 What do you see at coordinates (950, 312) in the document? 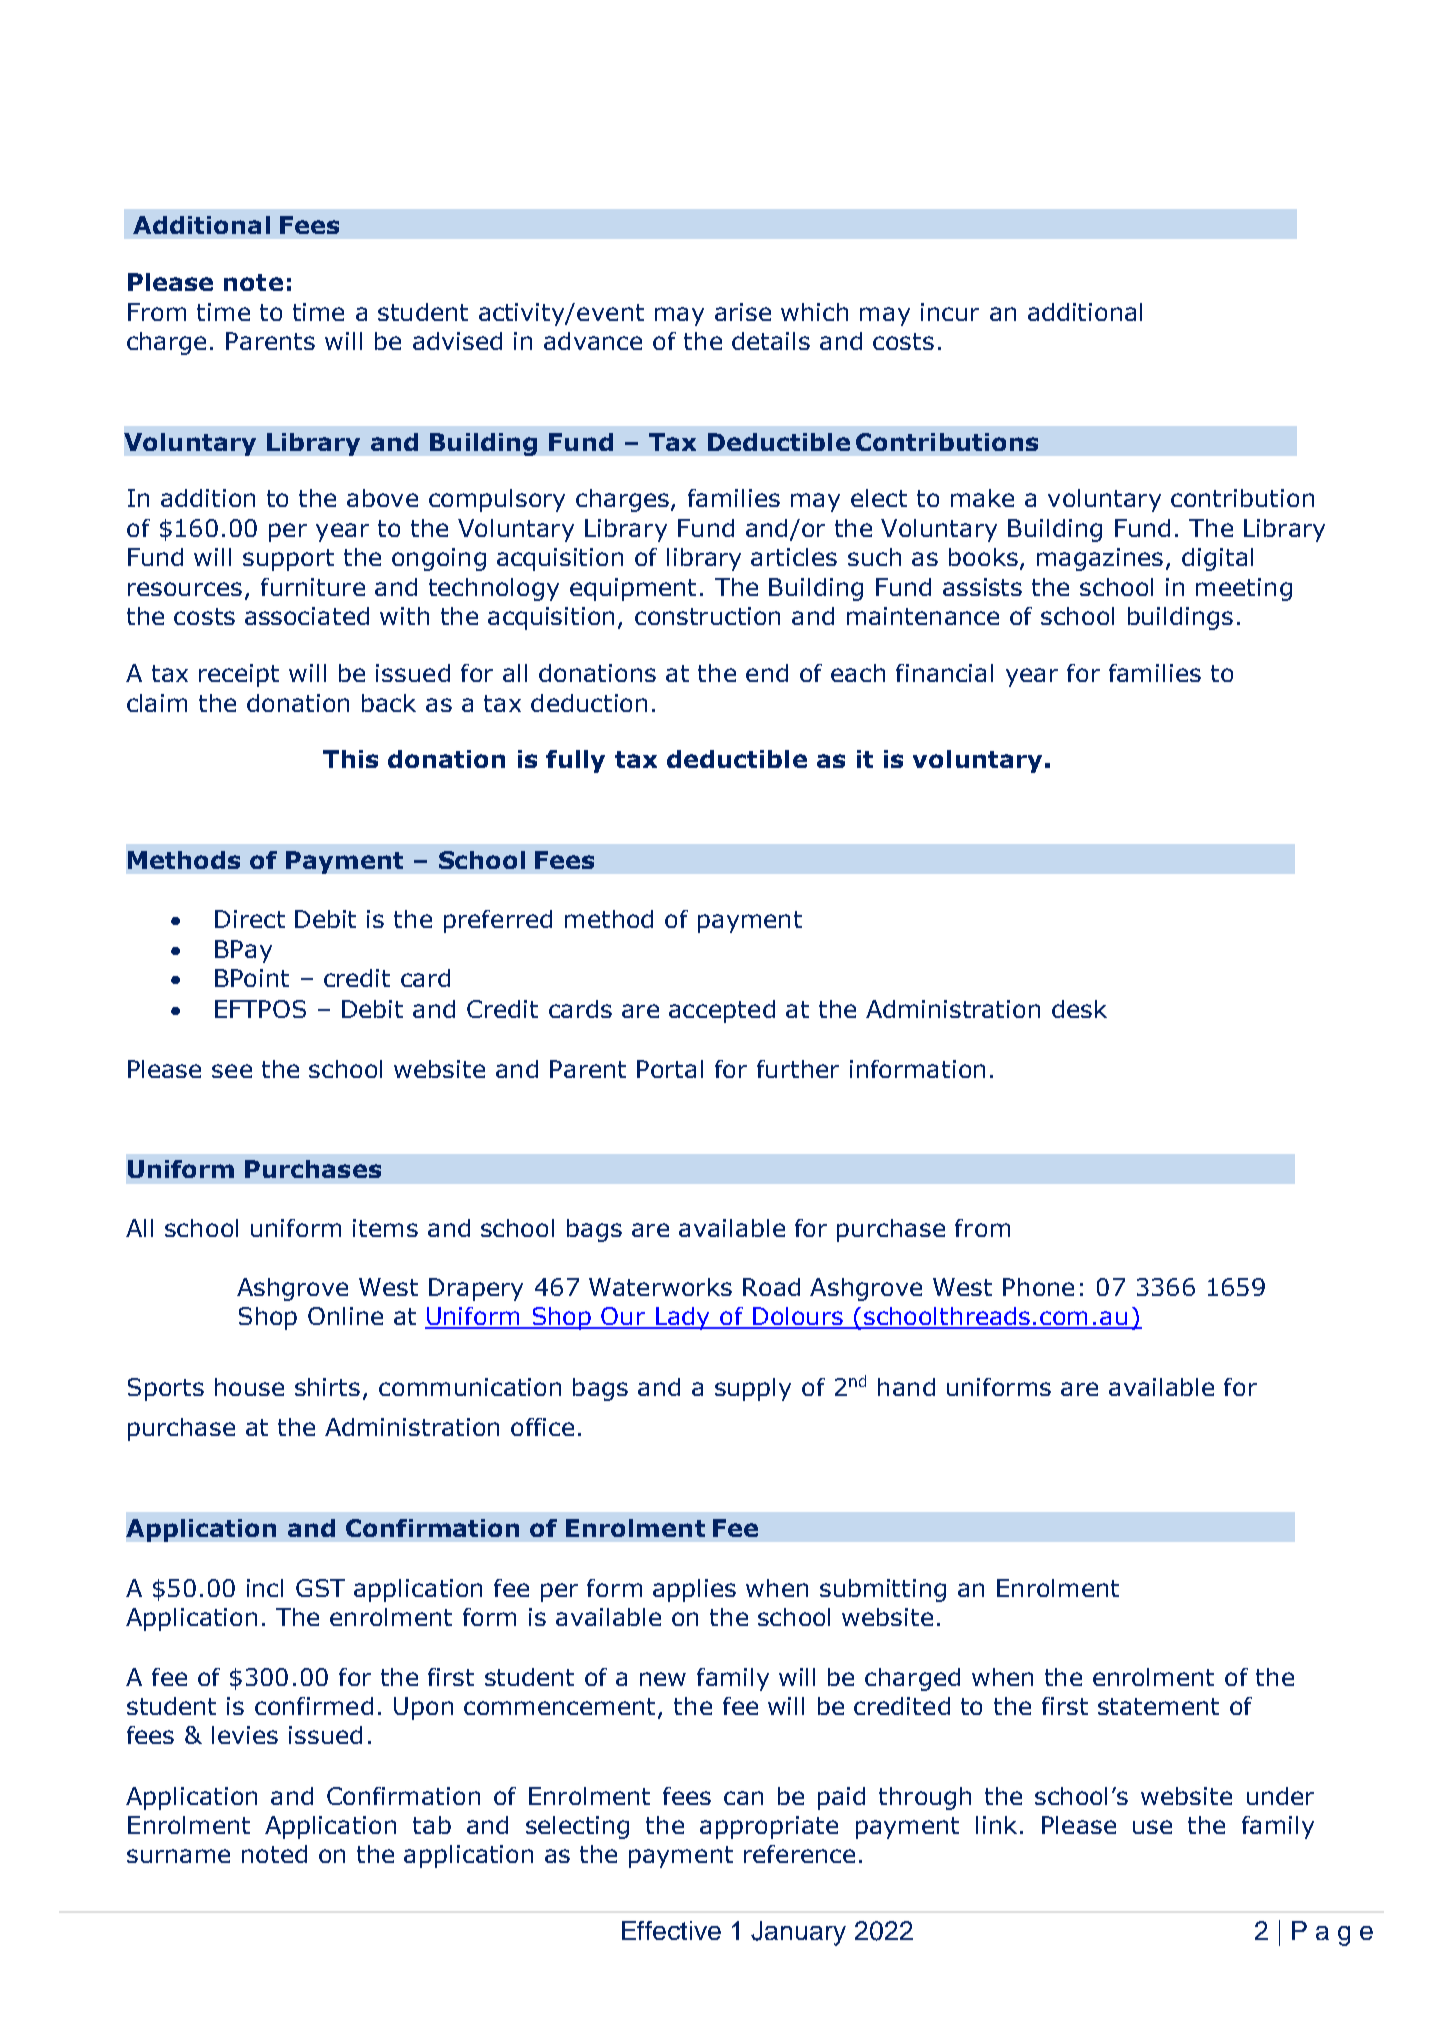
I see `incur` at bounding box center [950, 312].
